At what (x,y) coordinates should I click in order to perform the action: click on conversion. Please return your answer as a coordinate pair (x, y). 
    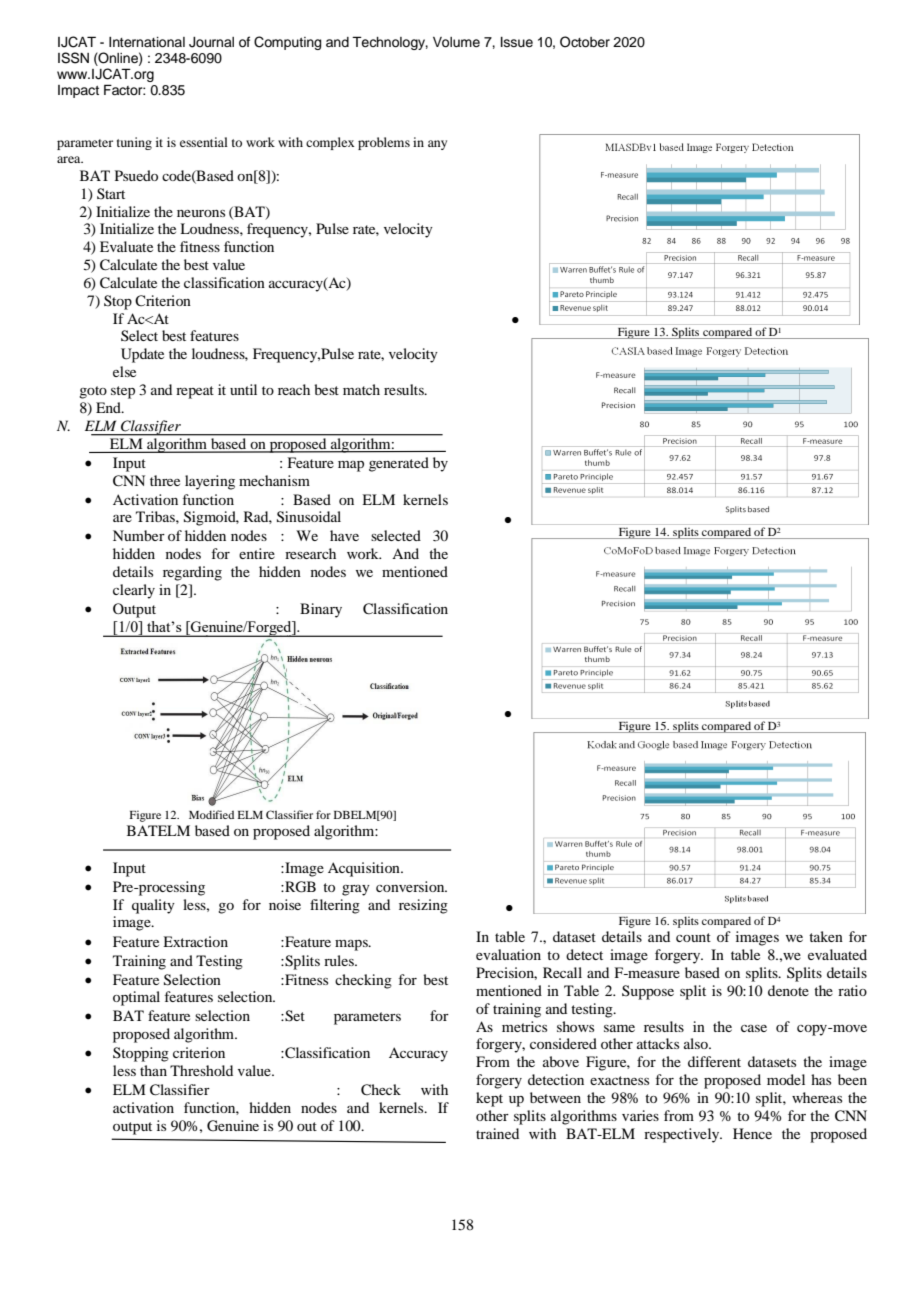
    Looking at the image, I should click on (411, 886).
